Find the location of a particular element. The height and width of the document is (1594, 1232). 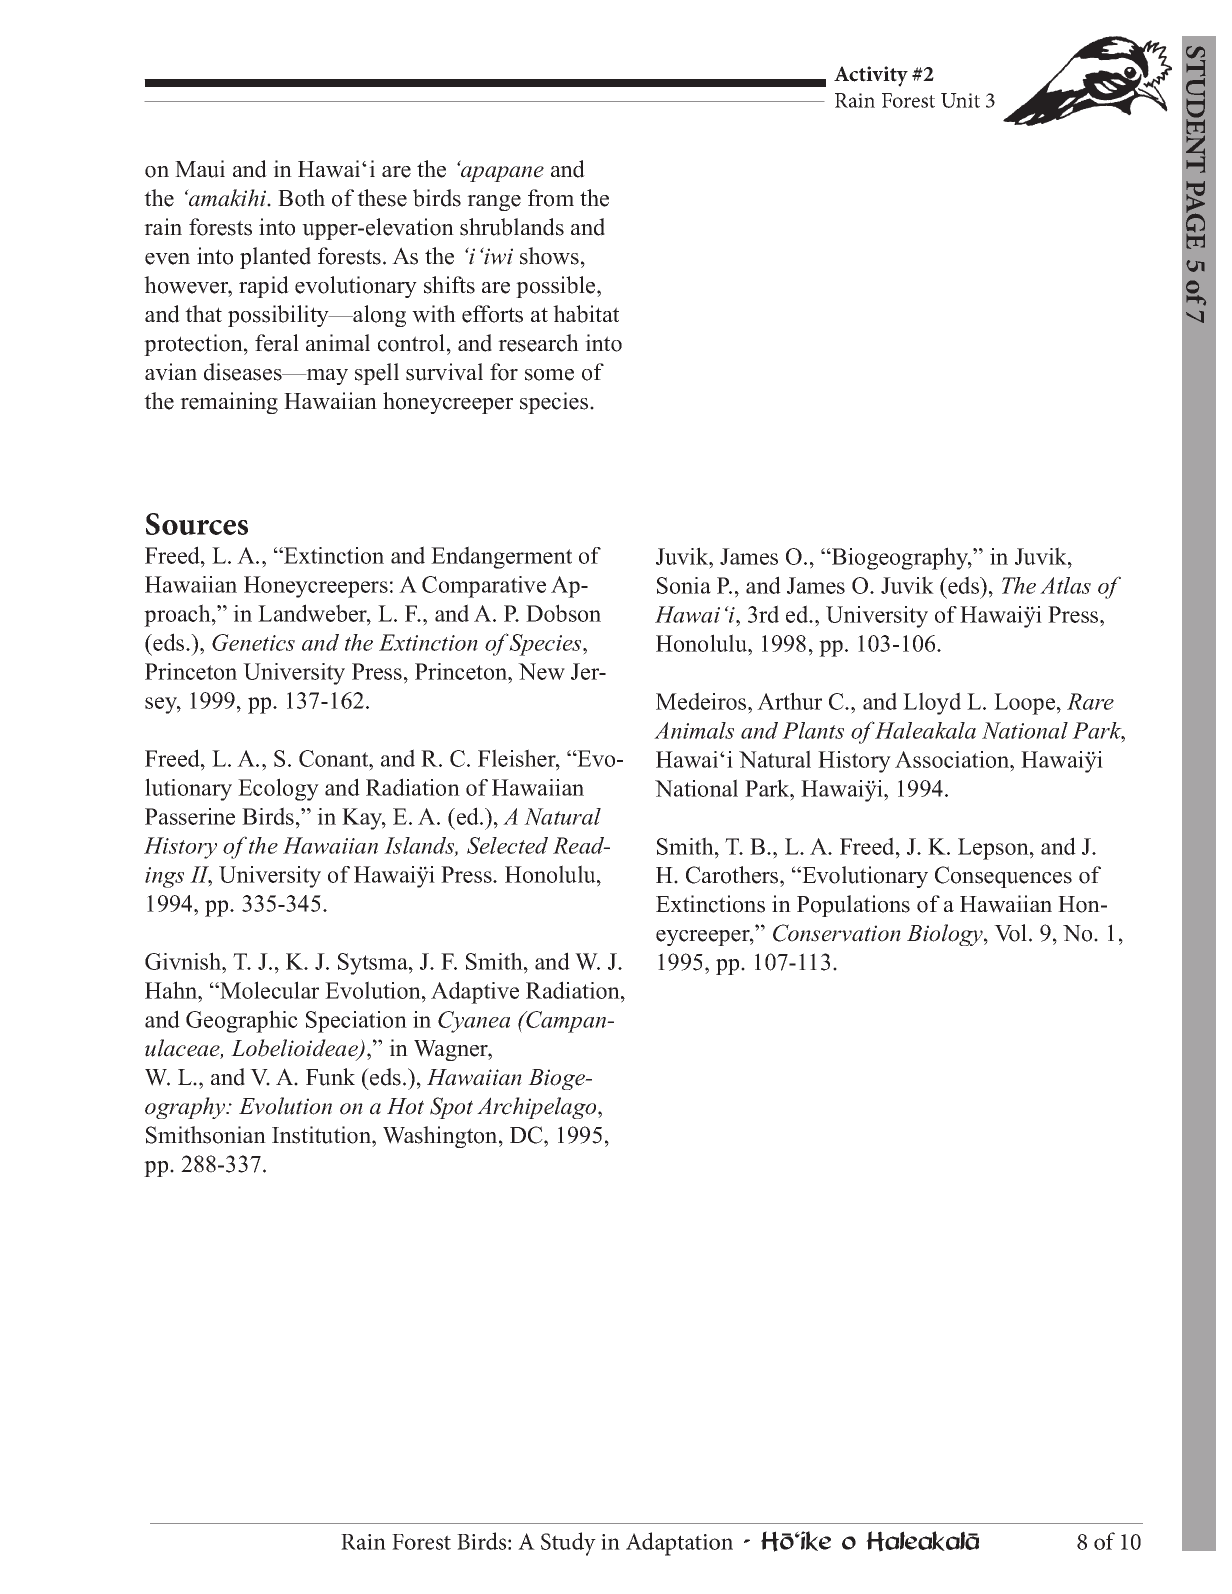

Atlas is located at coordinates (1065, 585).
